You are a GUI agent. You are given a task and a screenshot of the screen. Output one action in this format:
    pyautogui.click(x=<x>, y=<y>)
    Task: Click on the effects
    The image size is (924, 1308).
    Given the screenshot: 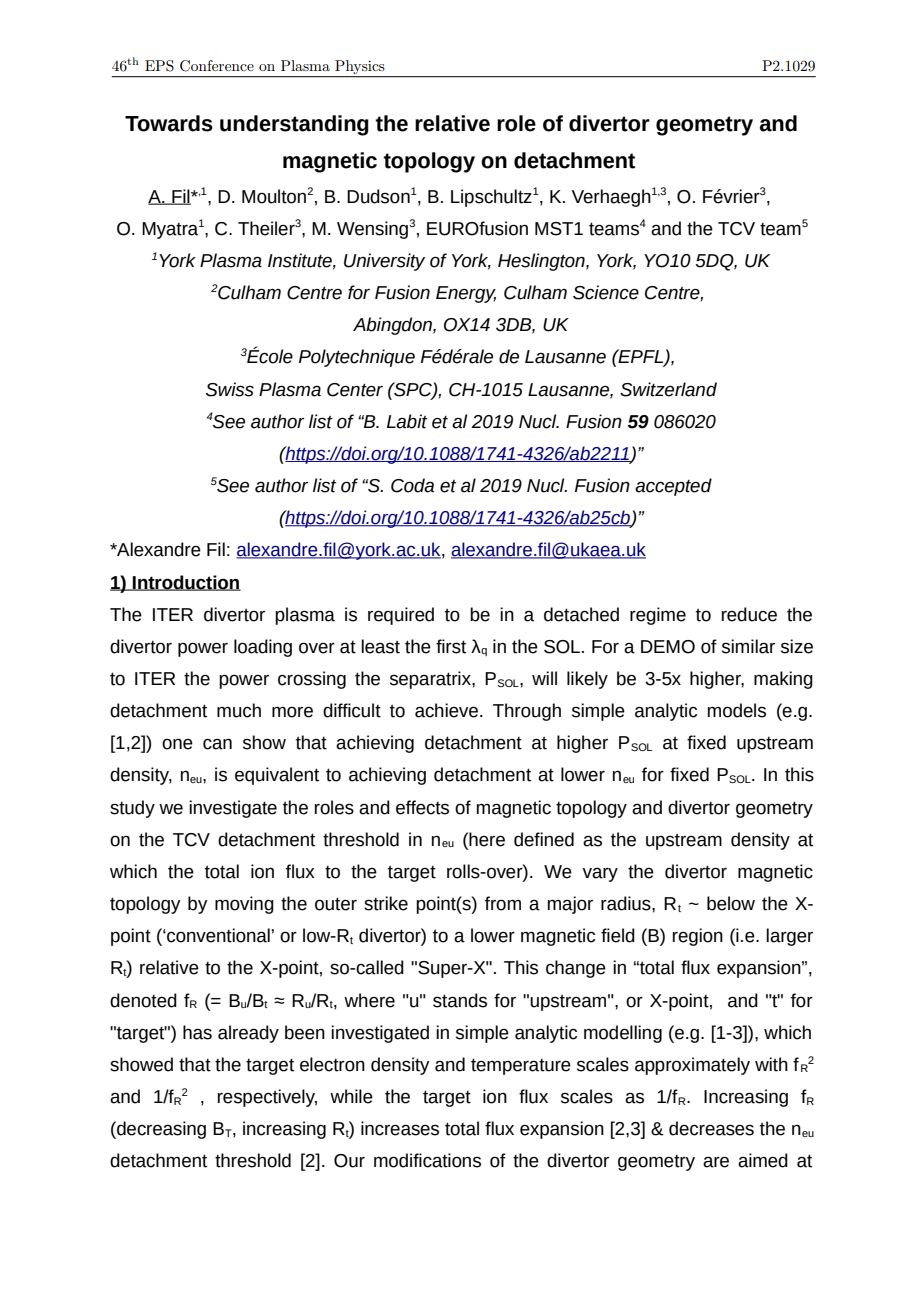 What is the action you would take?
    pyautogui.click(x=422, y=807)
